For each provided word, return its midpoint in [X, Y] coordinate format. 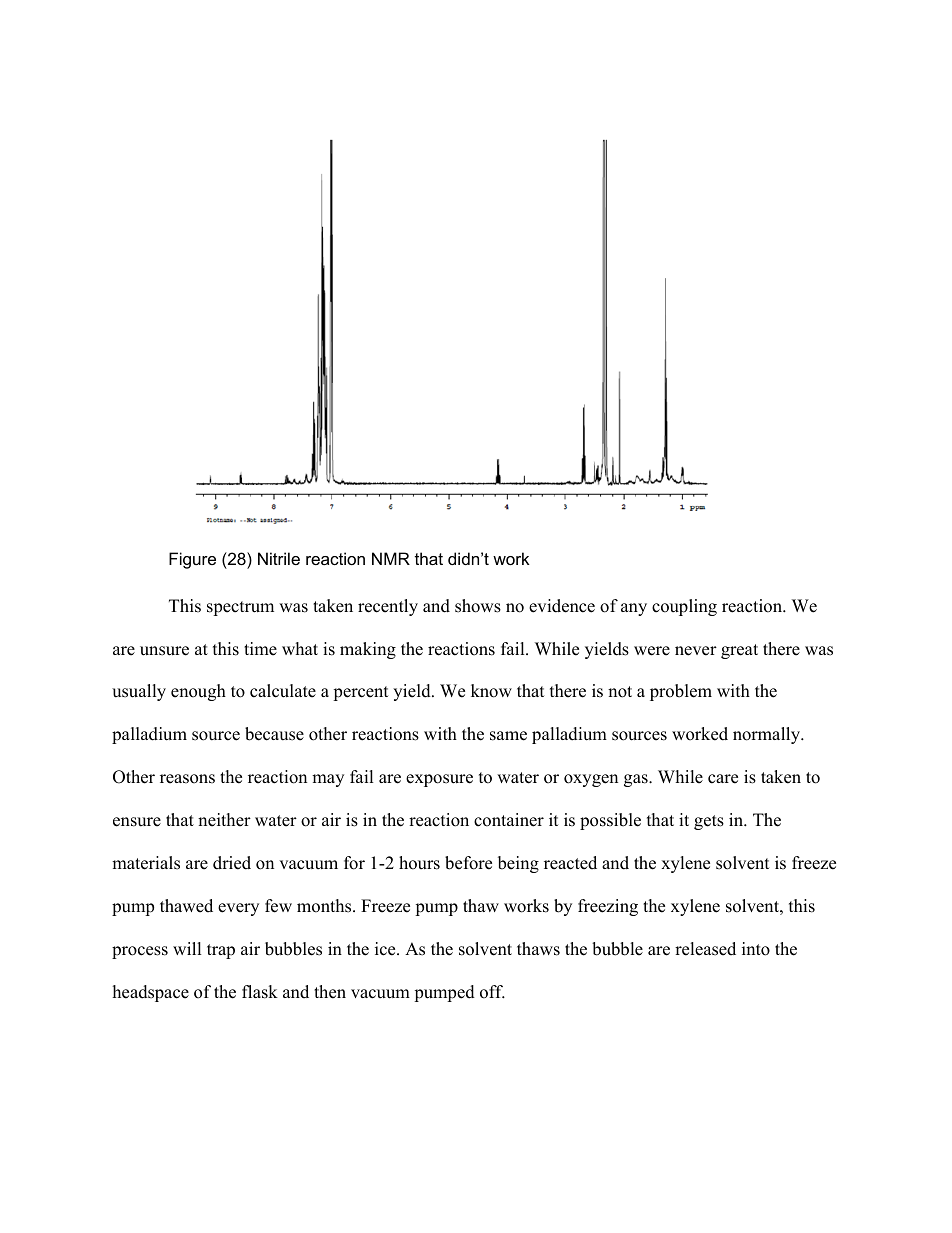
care [723, 779]
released [705, 949]
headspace [151, 993]
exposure [439, 780]
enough [198, 692]
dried [232, 863]
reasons [187, 779]
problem [681, 692]
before [468, 863]
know [491, 691]
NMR [391, 558]
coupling [684, 607]
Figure [192, 560]
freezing [608, 907]
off [492, 992]
